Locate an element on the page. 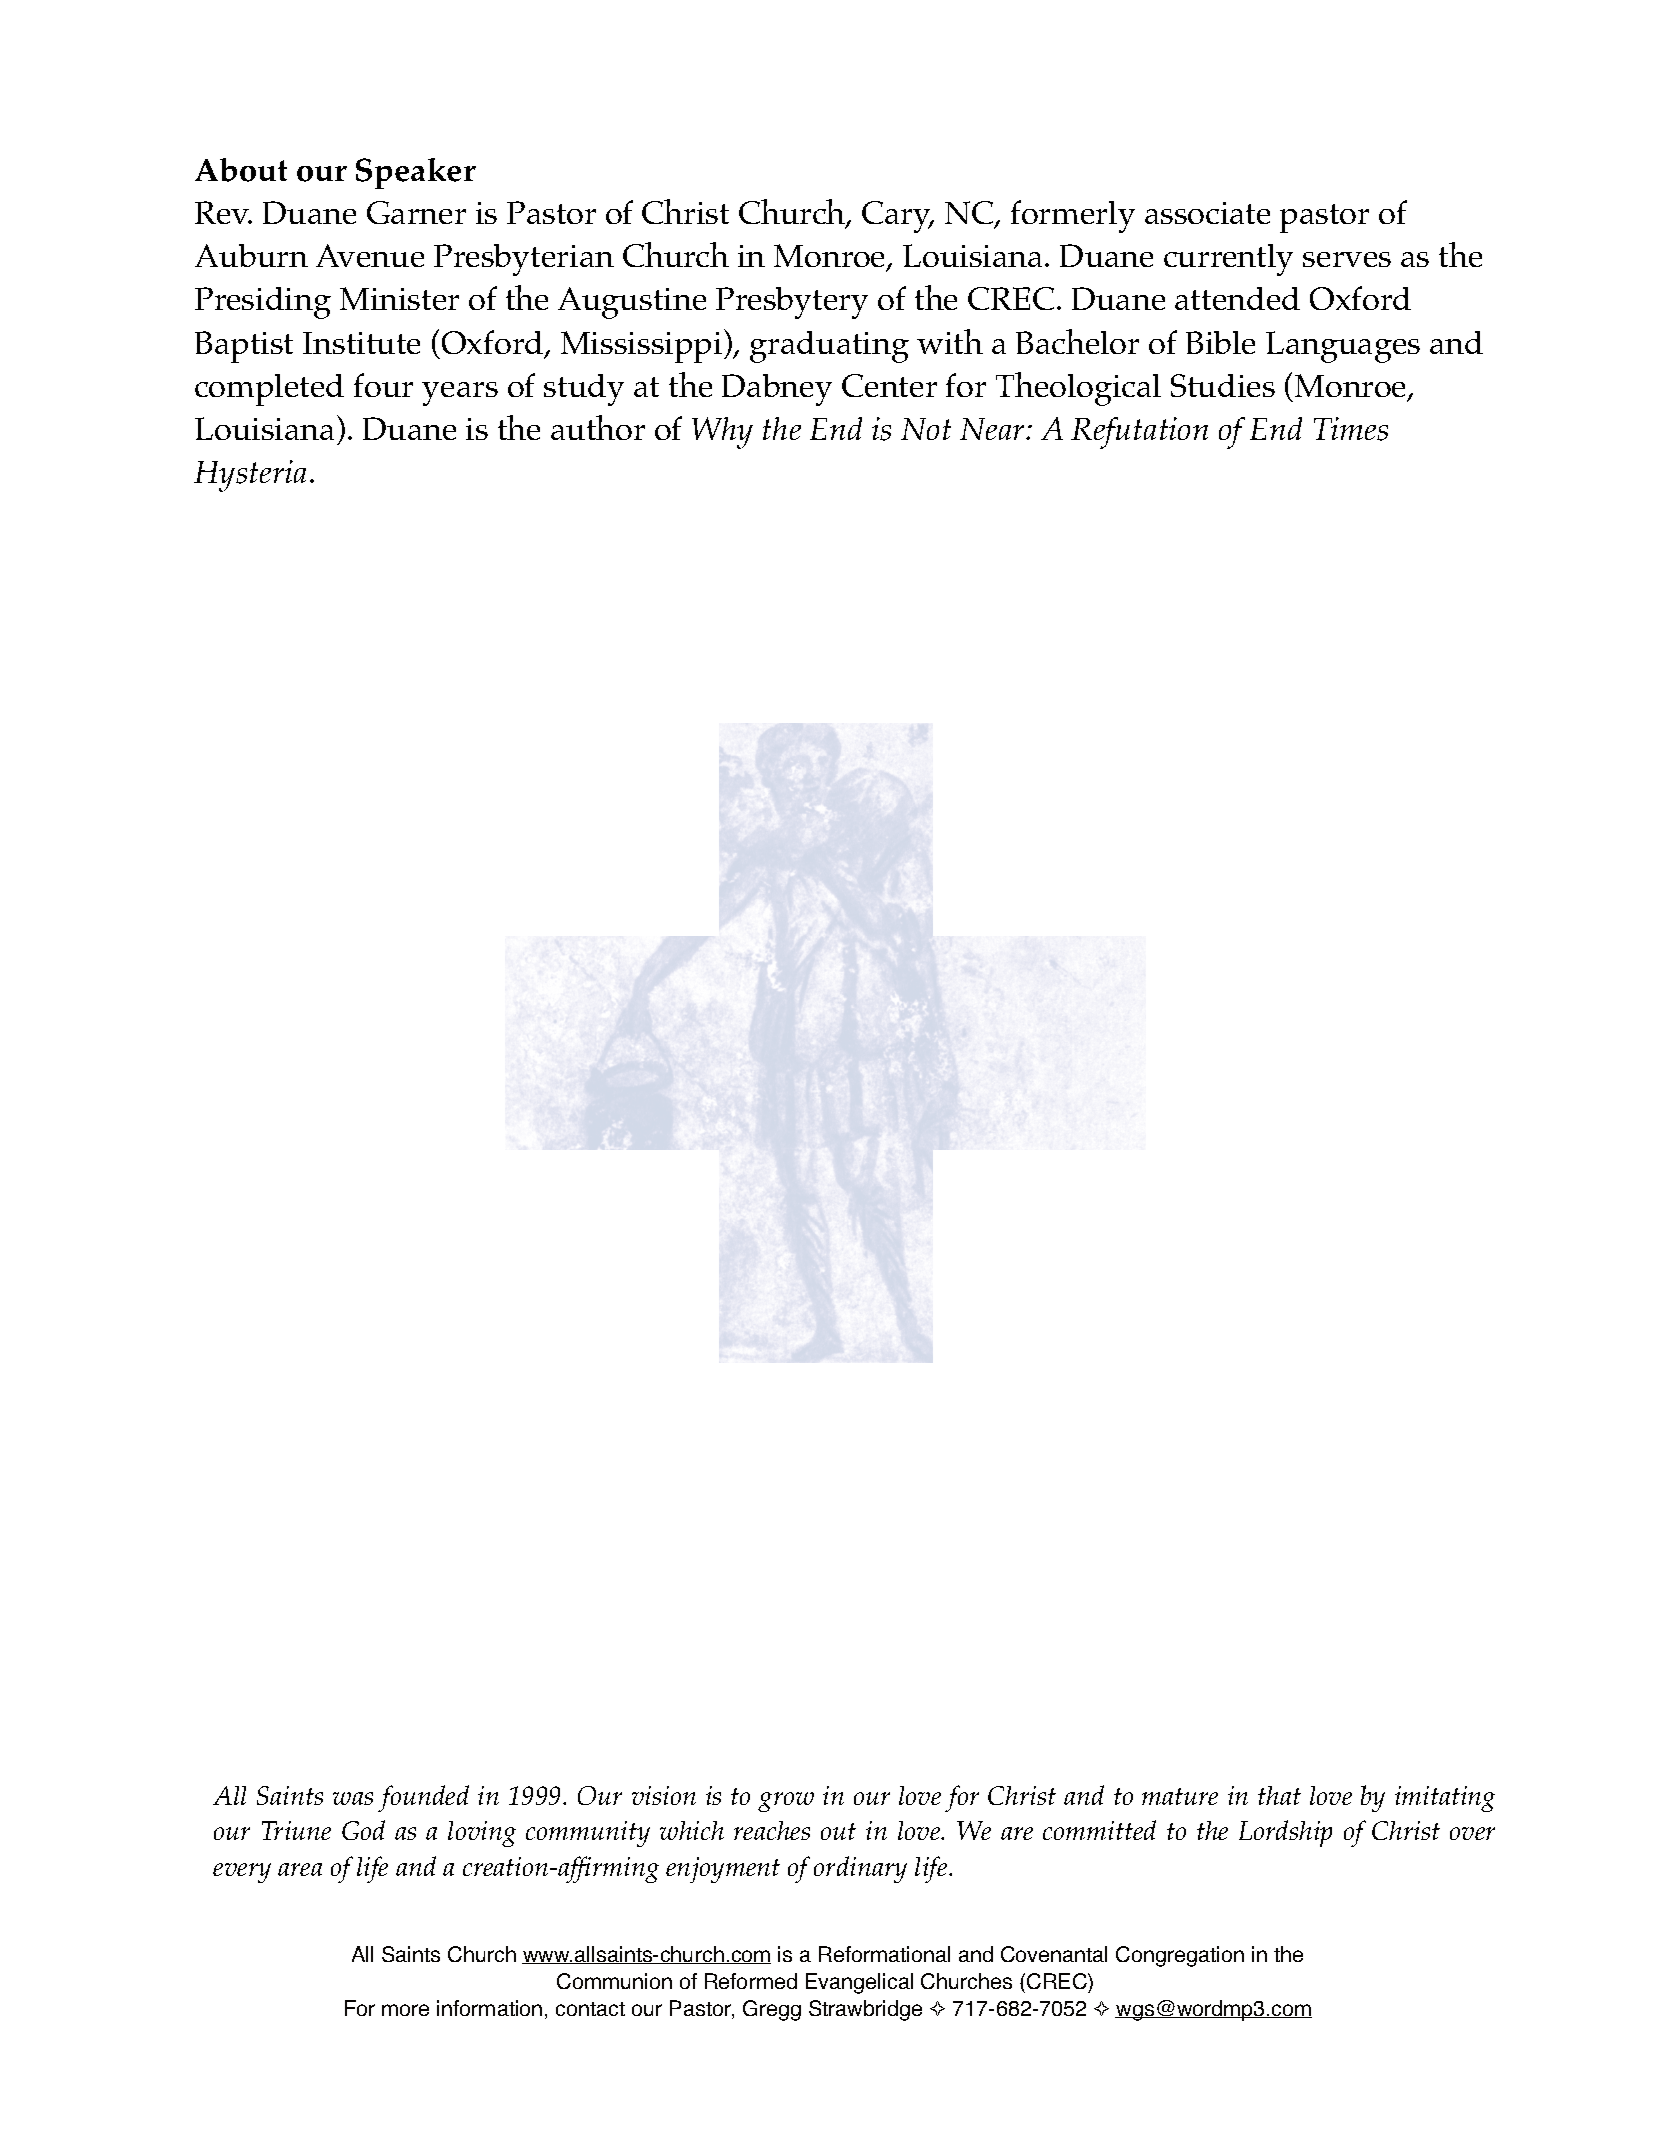 The image size is (1654, 2141). more is located at coordinates (405, 2010).
